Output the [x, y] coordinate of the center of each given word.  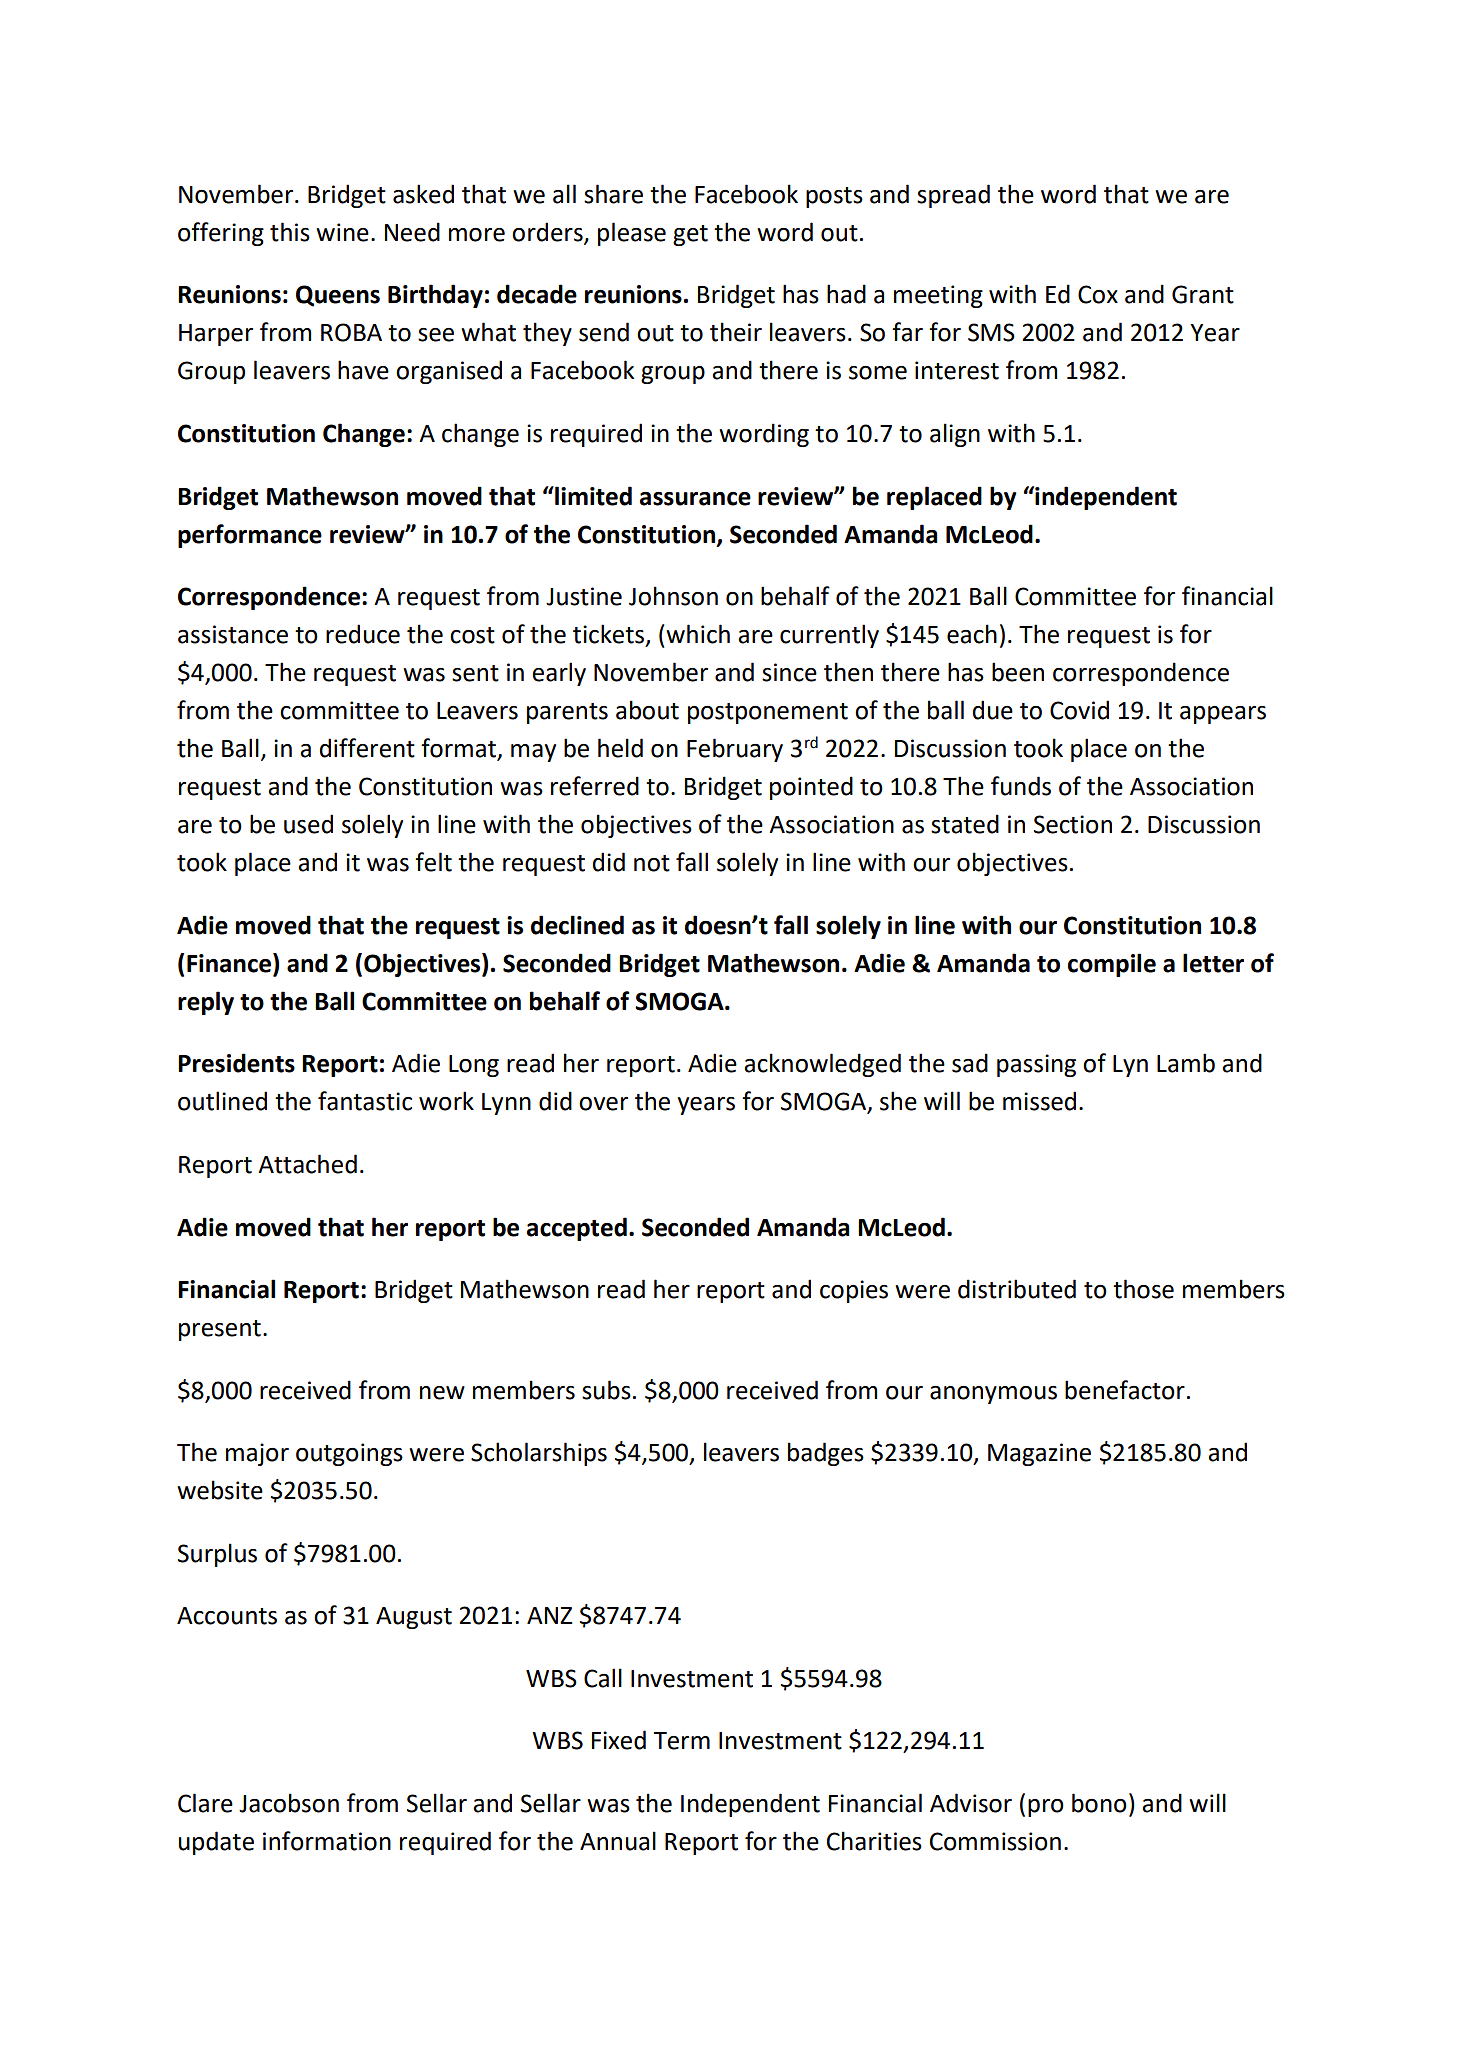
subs [606, 1390]
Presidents [236, 1063]
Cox [1098, 294]
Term [682, 1741]
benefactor [1125, 1390]
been [1018, 672]
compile [1112, 965]
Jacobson [289, 1803]
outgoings [349, 1454]
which [698, 634]
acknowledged [822, 1065]
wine [342, 232]
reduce [363, 634]
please [632, 234]
